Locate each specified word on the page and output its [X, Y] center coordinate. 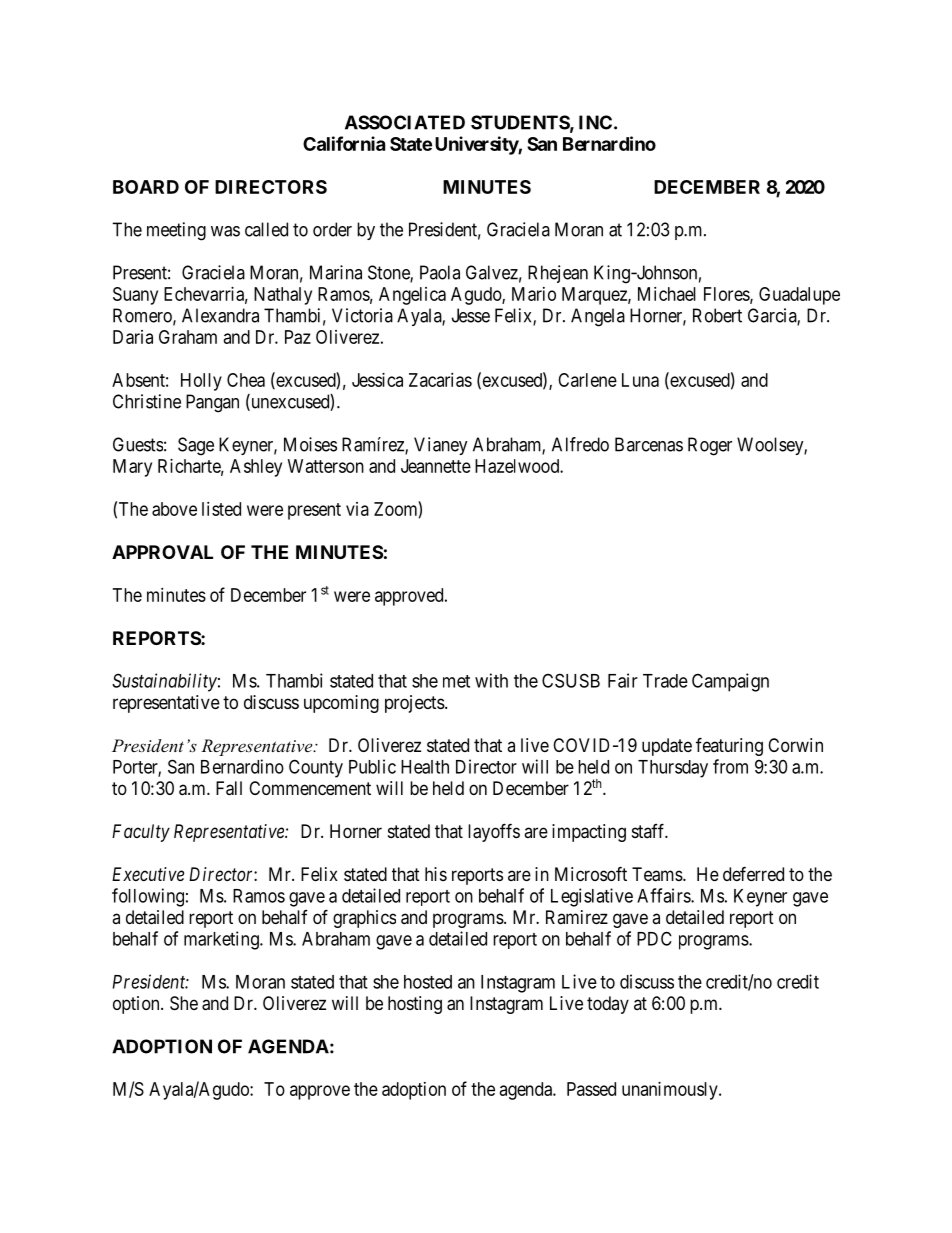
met [456, 681]
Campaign [730, 682]
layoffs [494, 832]
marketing [222, 940]
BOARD [146, 187]
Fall [229, 788]
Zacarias [440, 380]
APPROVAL [162, 552]
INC [595, 122]
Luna [640, 380]
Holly [201, 382]
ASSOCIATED [405, 122]
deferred [753, 873]
